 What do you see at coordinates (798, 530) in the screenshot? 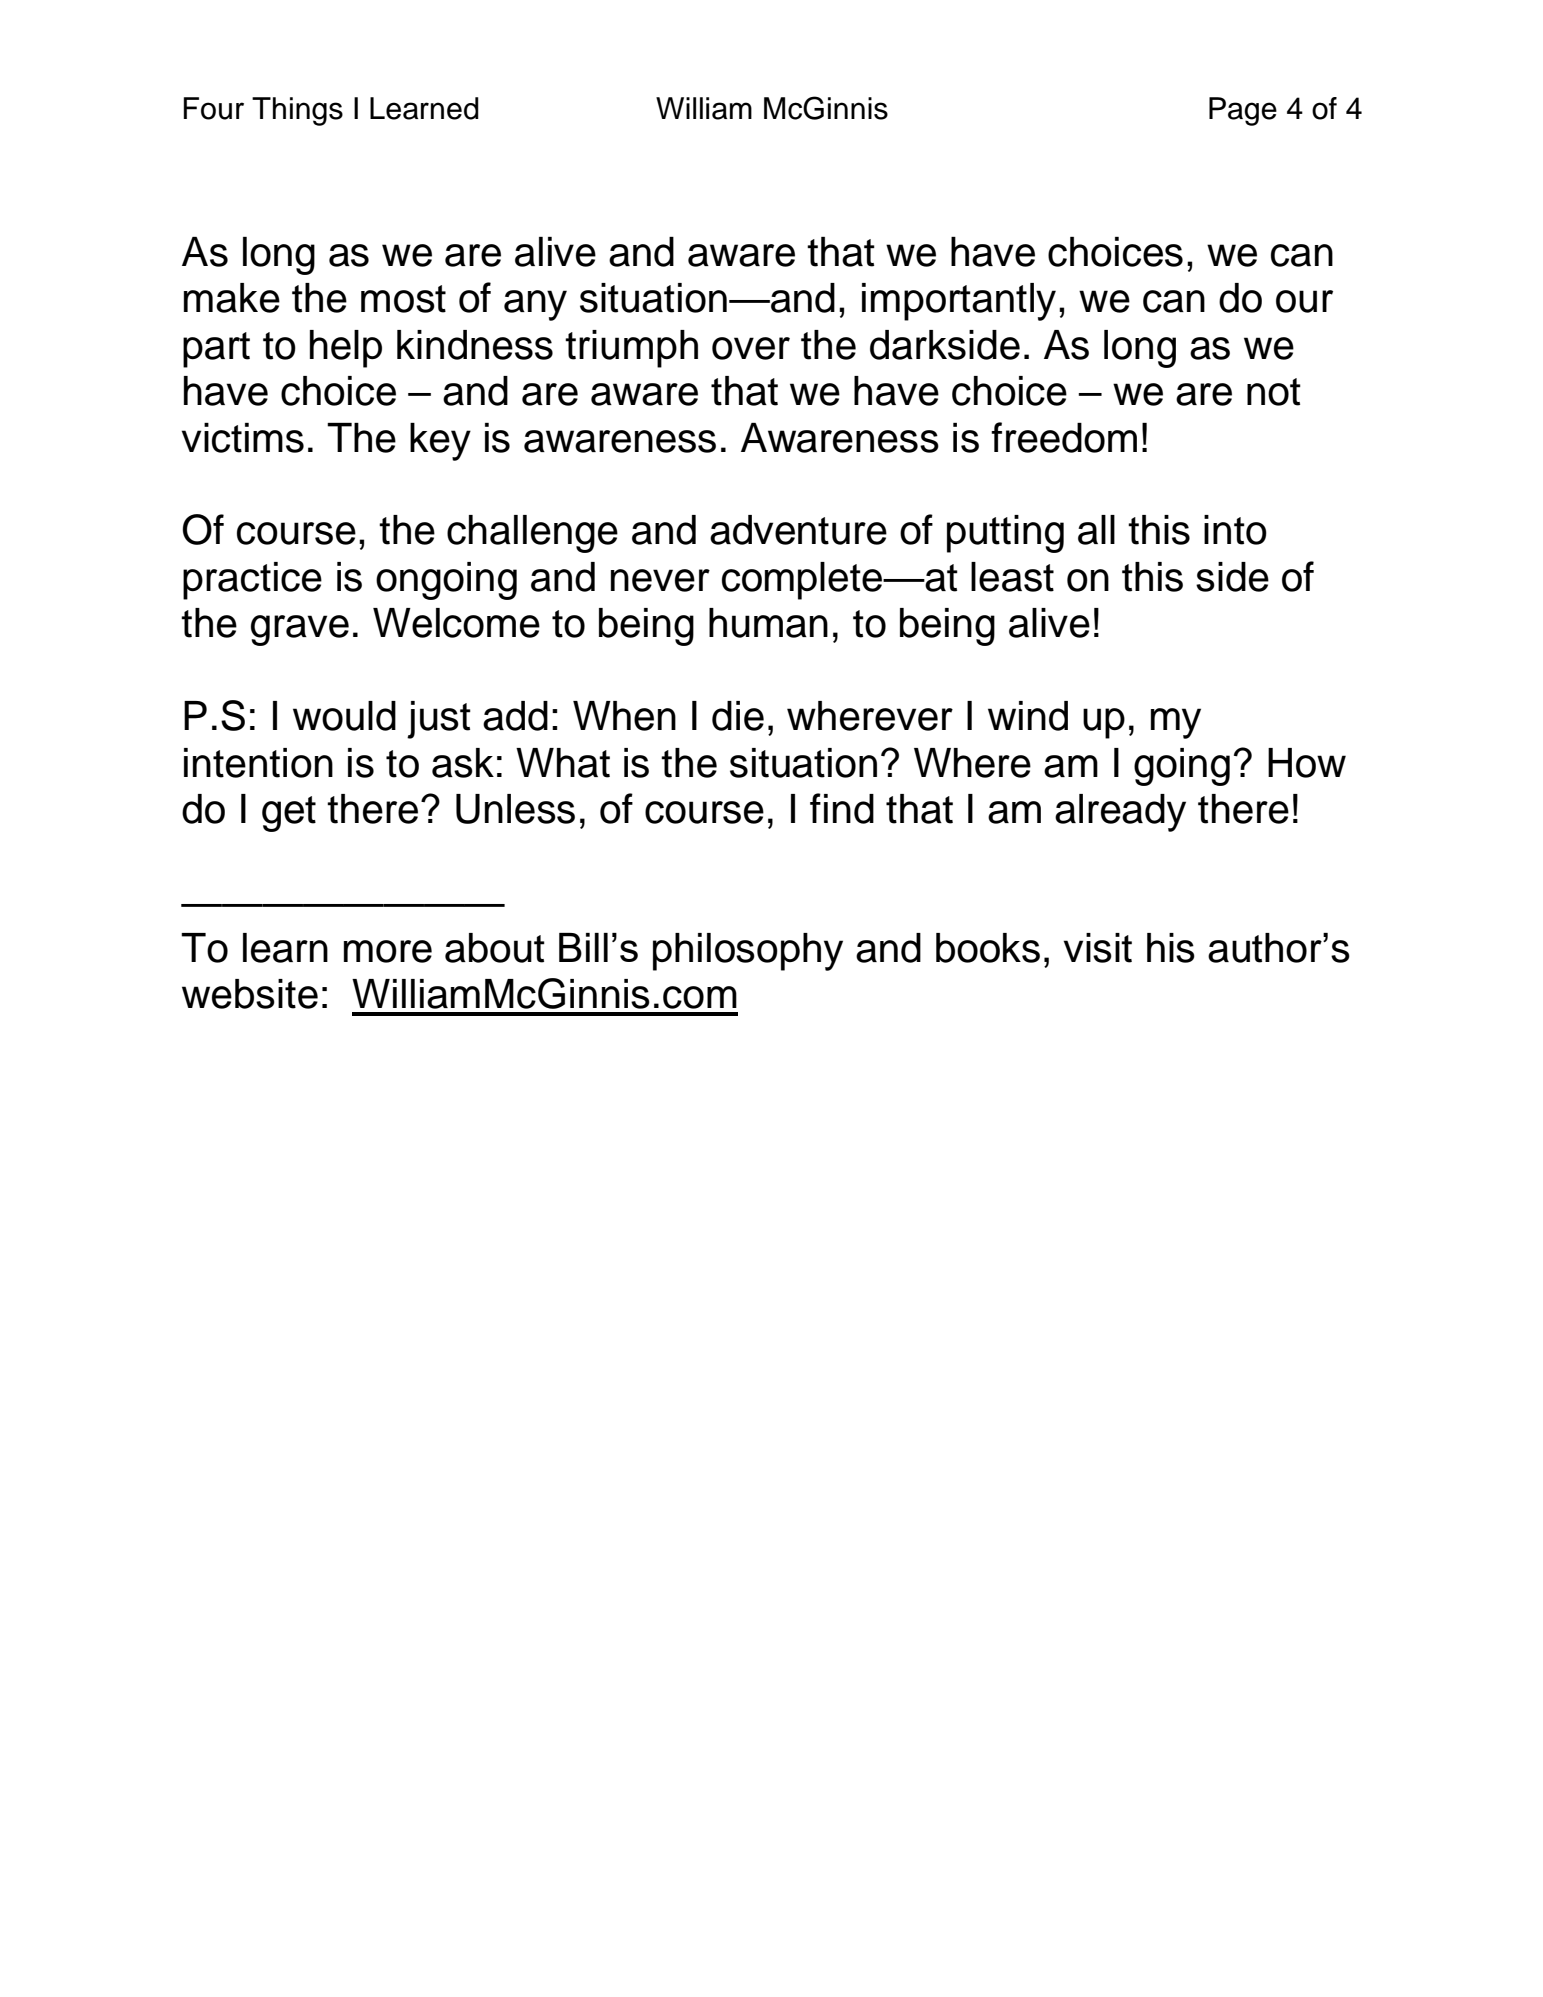
I see `adventure` at bounding box center [798, 530].
